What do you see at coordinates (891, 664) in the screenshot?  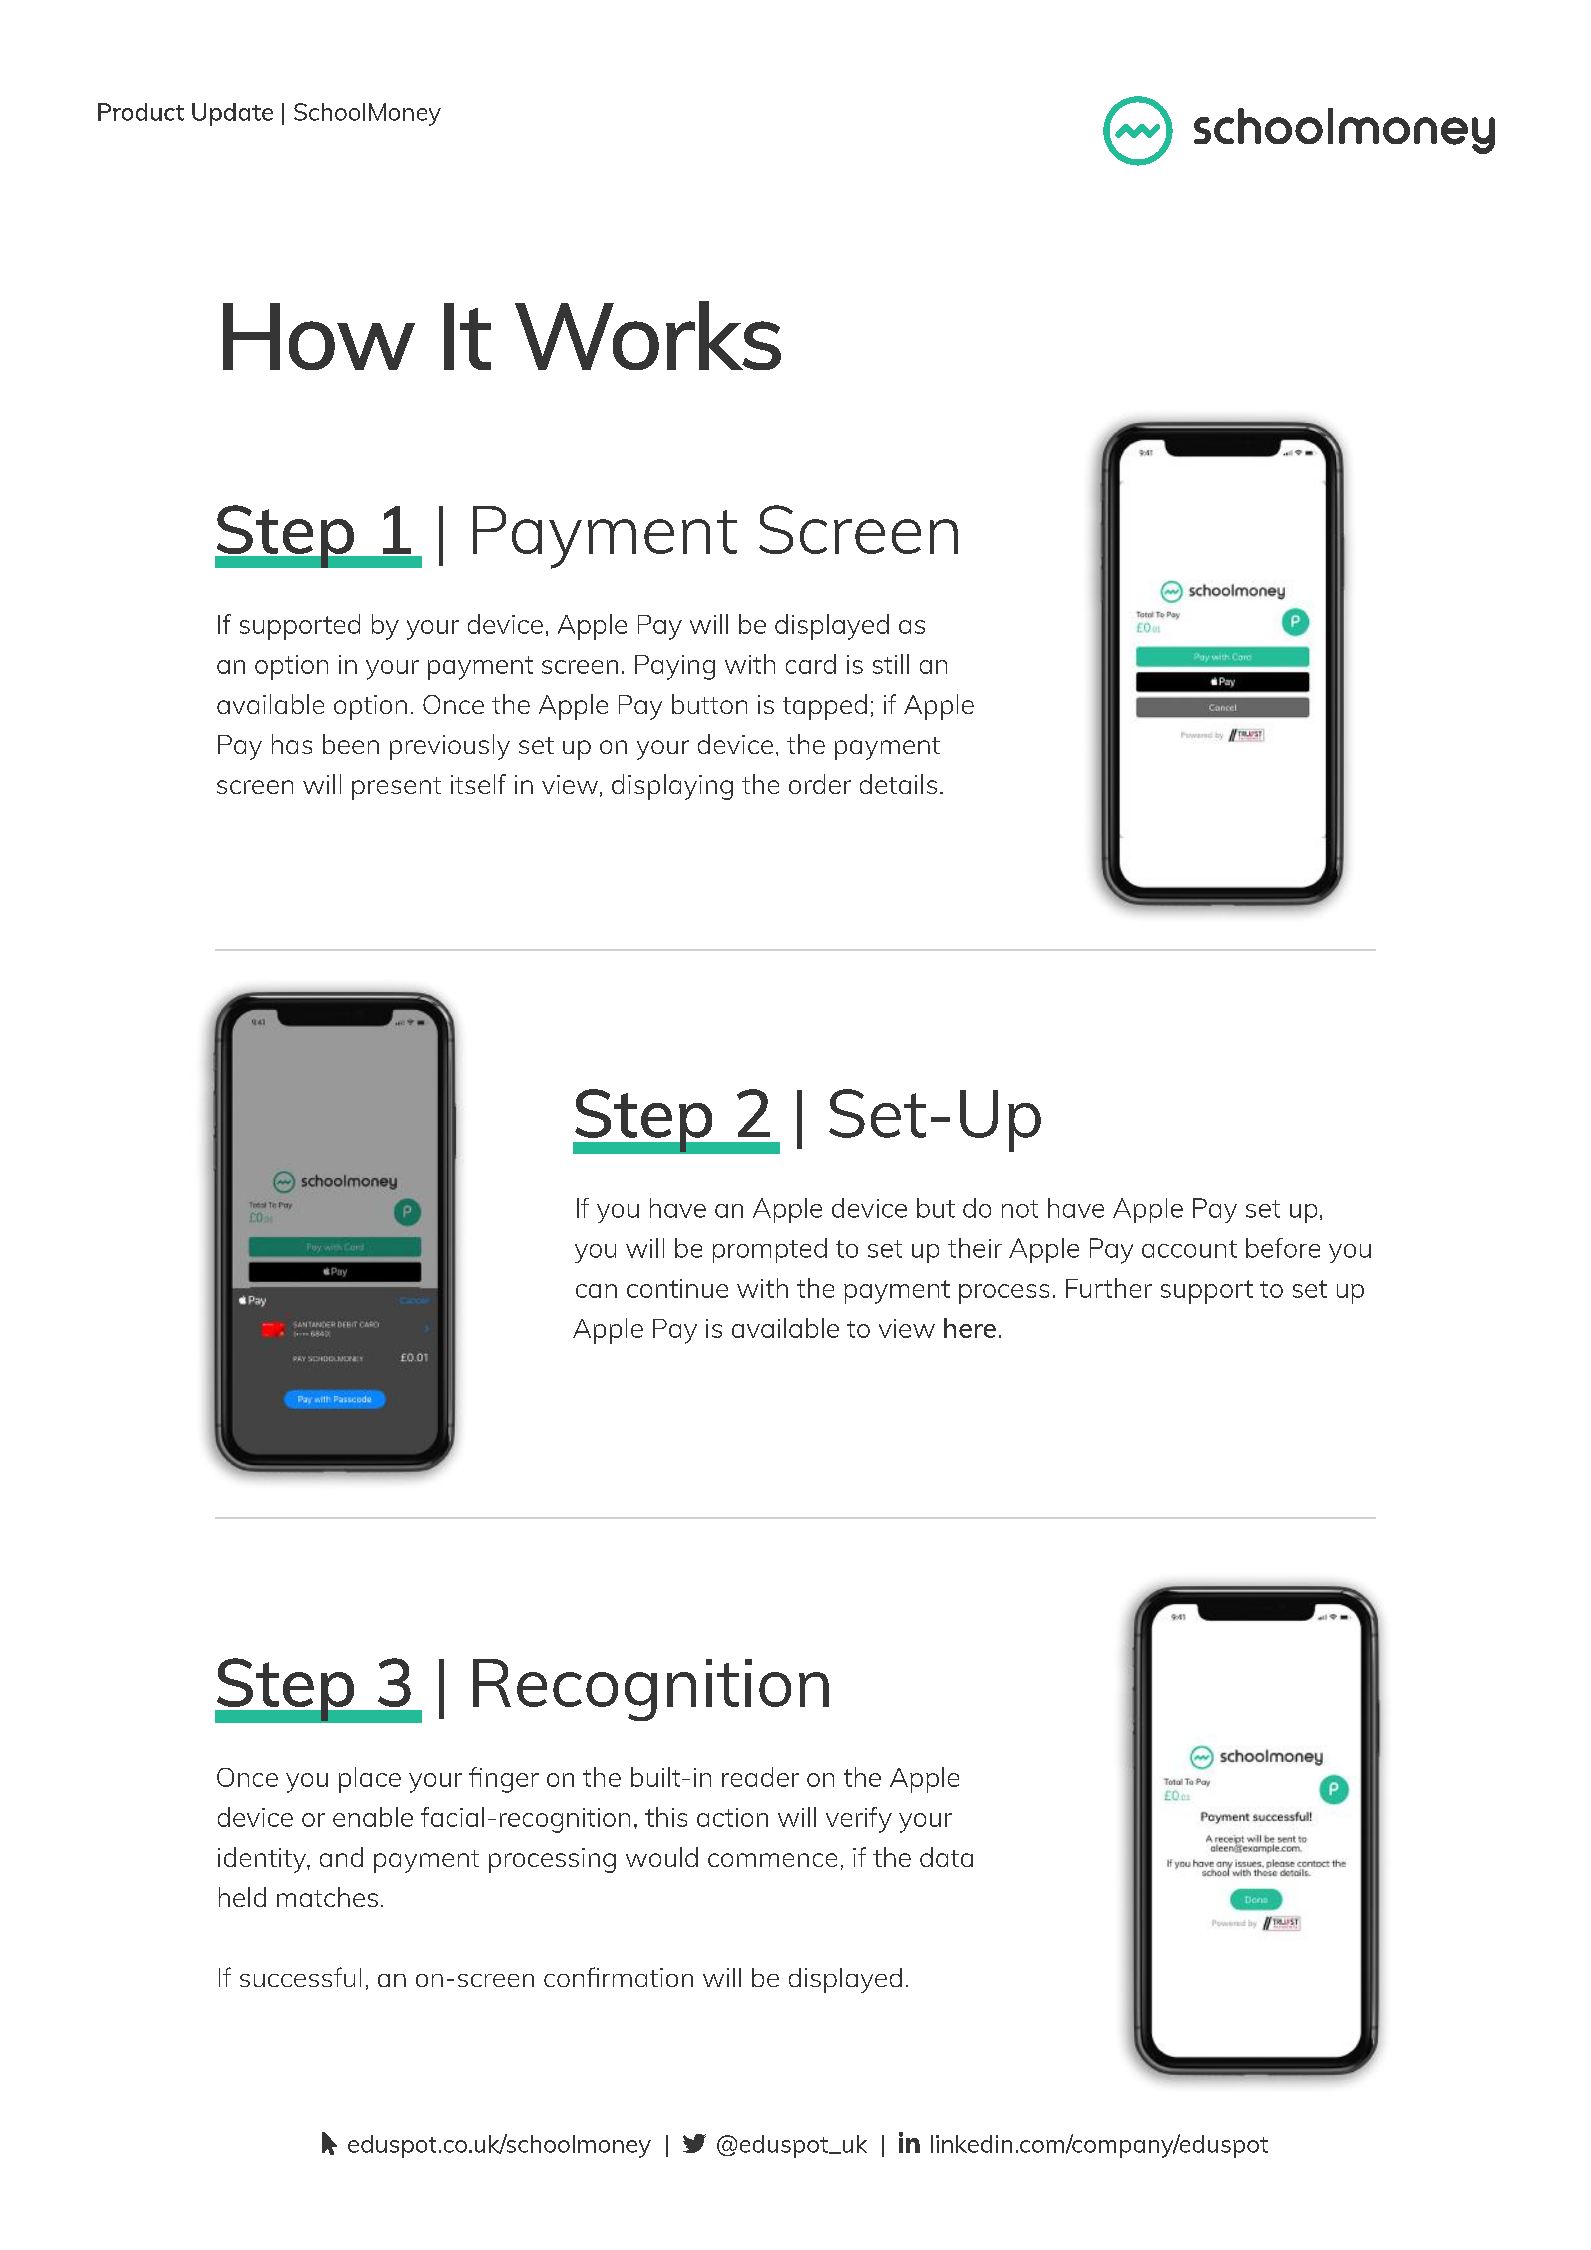 I see `still` at bounding box center [891, 664].
